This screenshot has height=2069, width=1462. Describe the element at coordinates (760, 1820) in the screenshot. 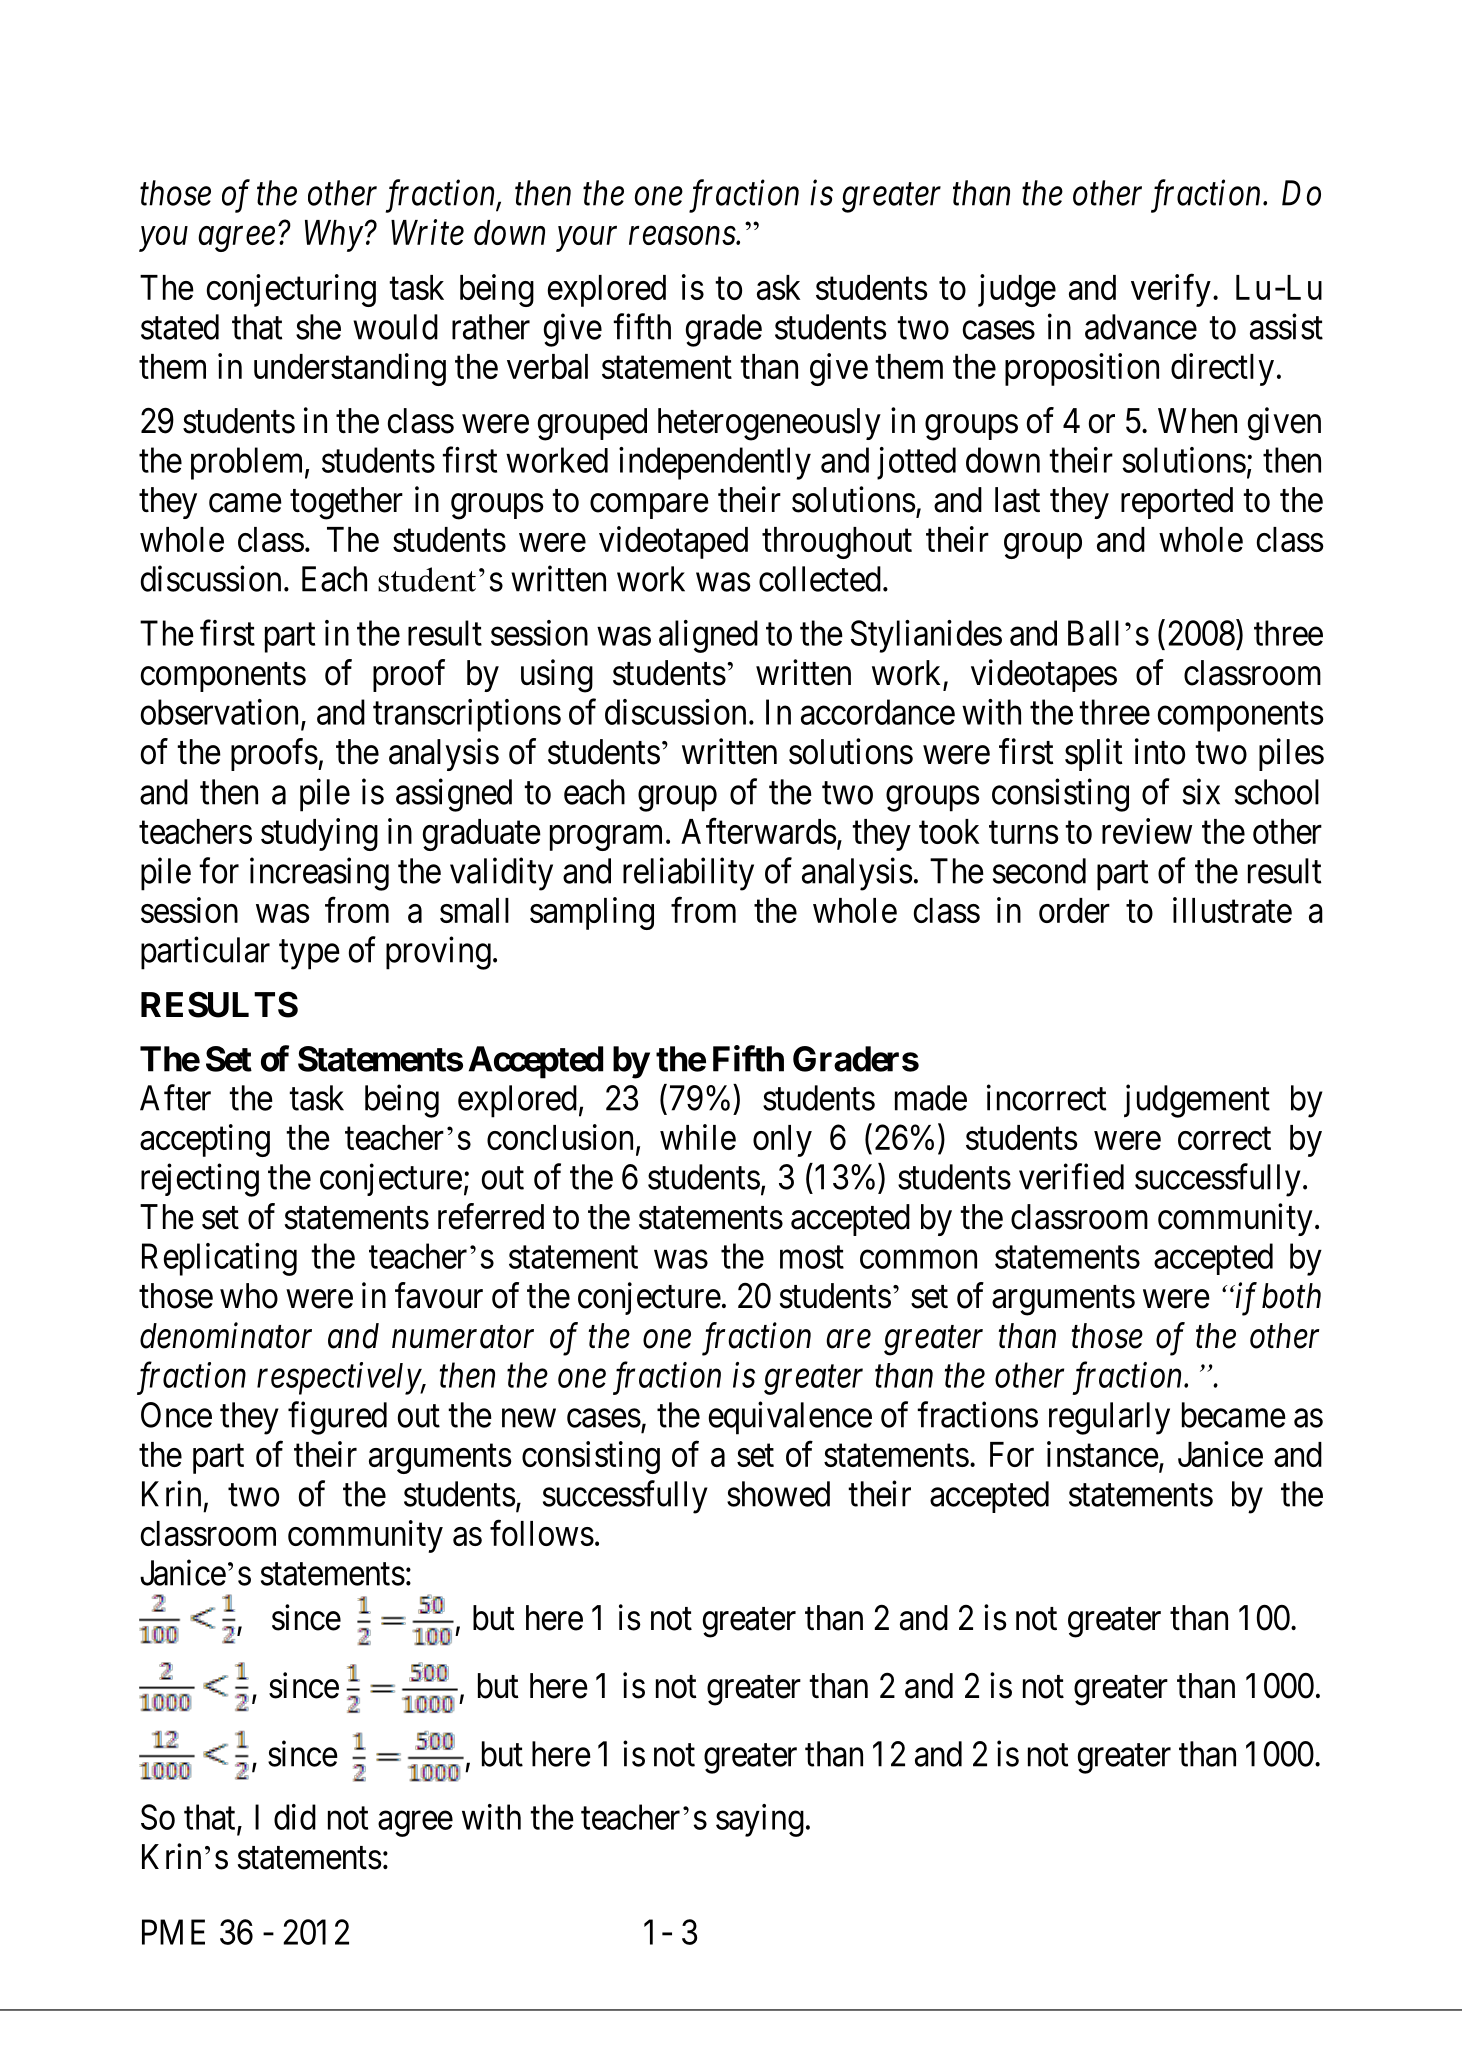

I see `saying` at that location.
